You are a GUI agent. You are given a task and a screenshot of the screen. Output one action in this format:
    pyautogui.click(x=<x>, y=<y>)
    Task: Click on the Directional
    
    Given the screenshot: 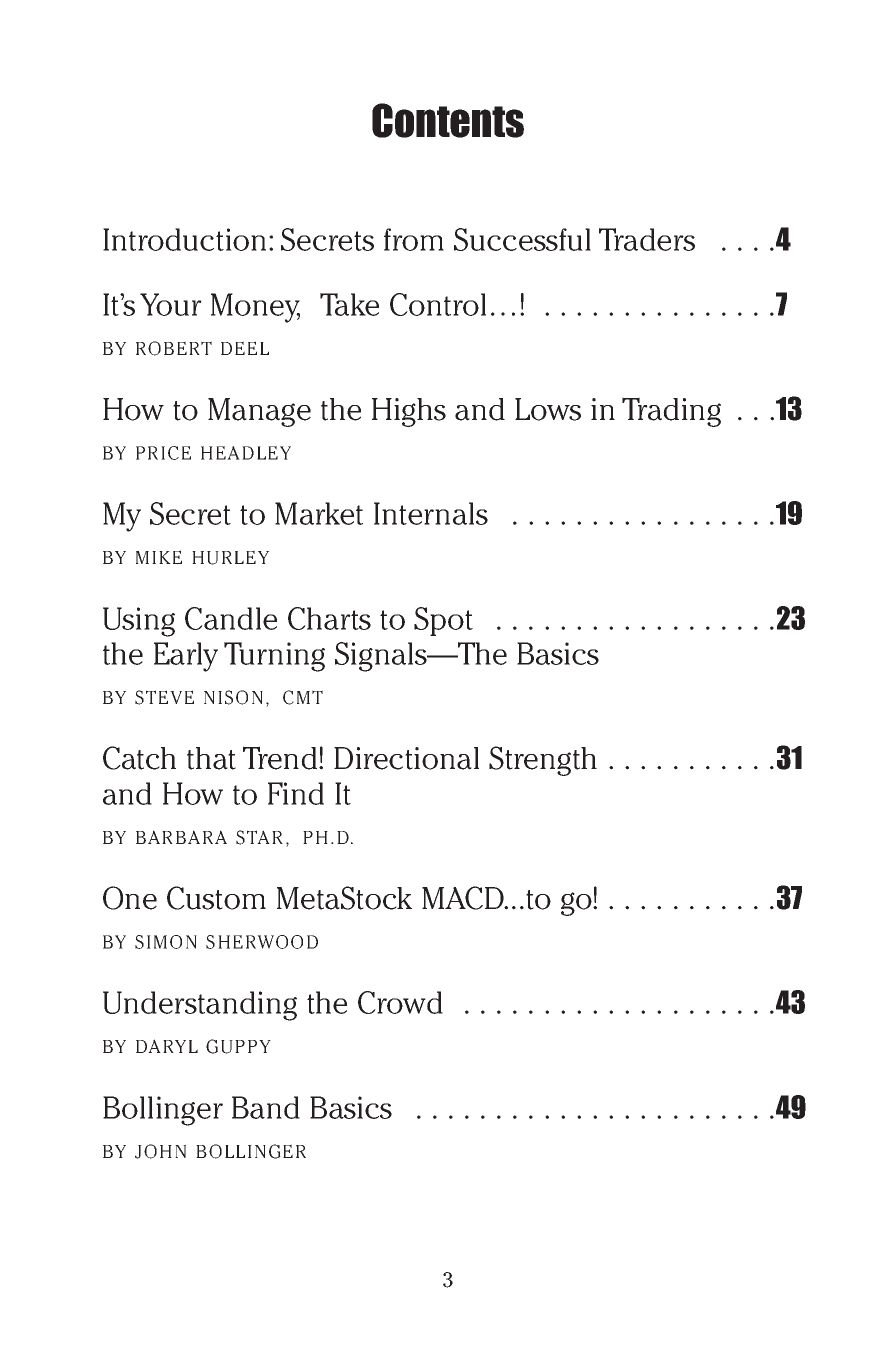 What is the action you would take?
    pyautogui.click(x=406, y=758)
